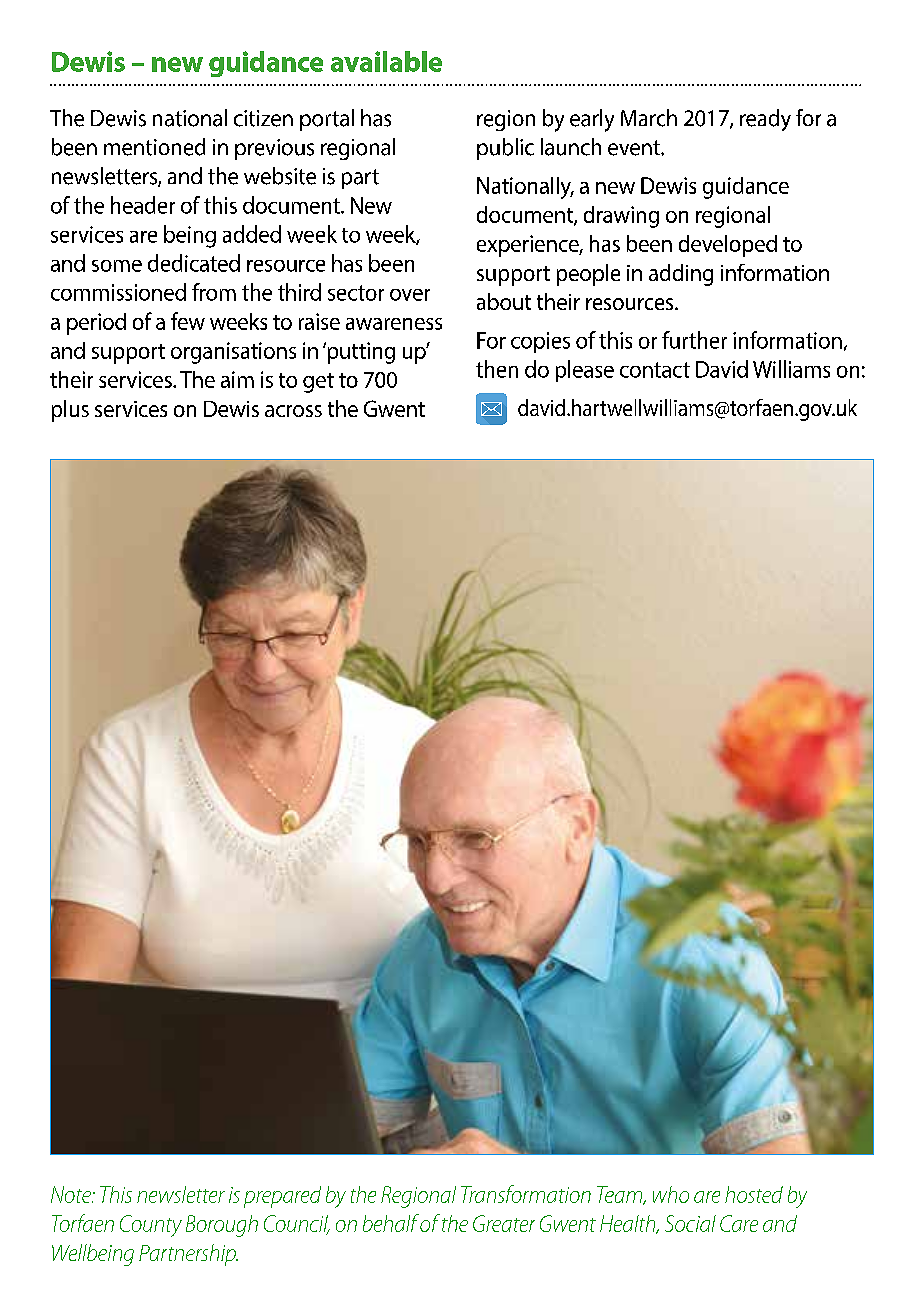  I want to click on contact, so click(655, 370).
